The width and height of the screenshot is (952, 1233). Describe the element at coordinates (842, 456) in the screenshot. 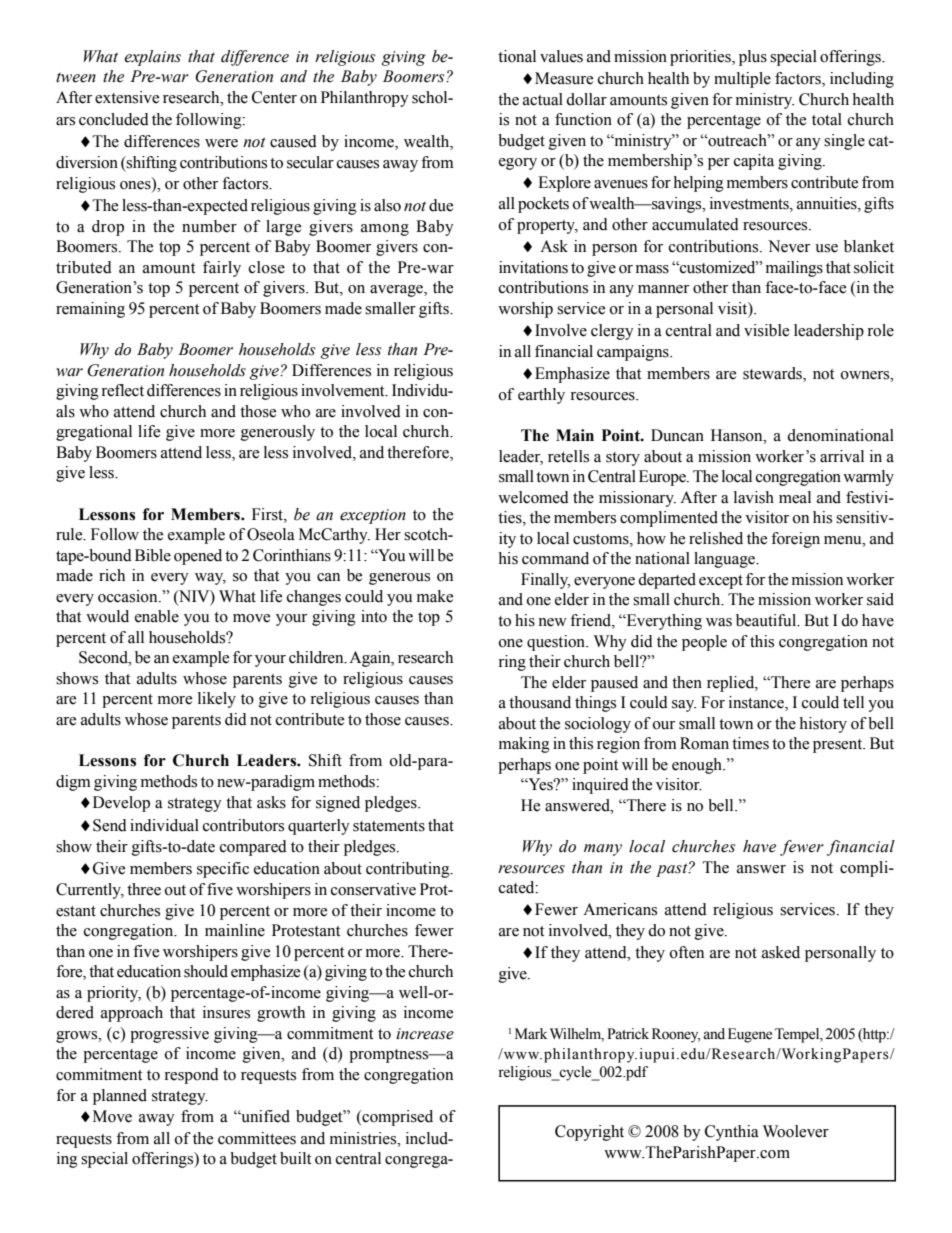

I see `arrival` at that location.
